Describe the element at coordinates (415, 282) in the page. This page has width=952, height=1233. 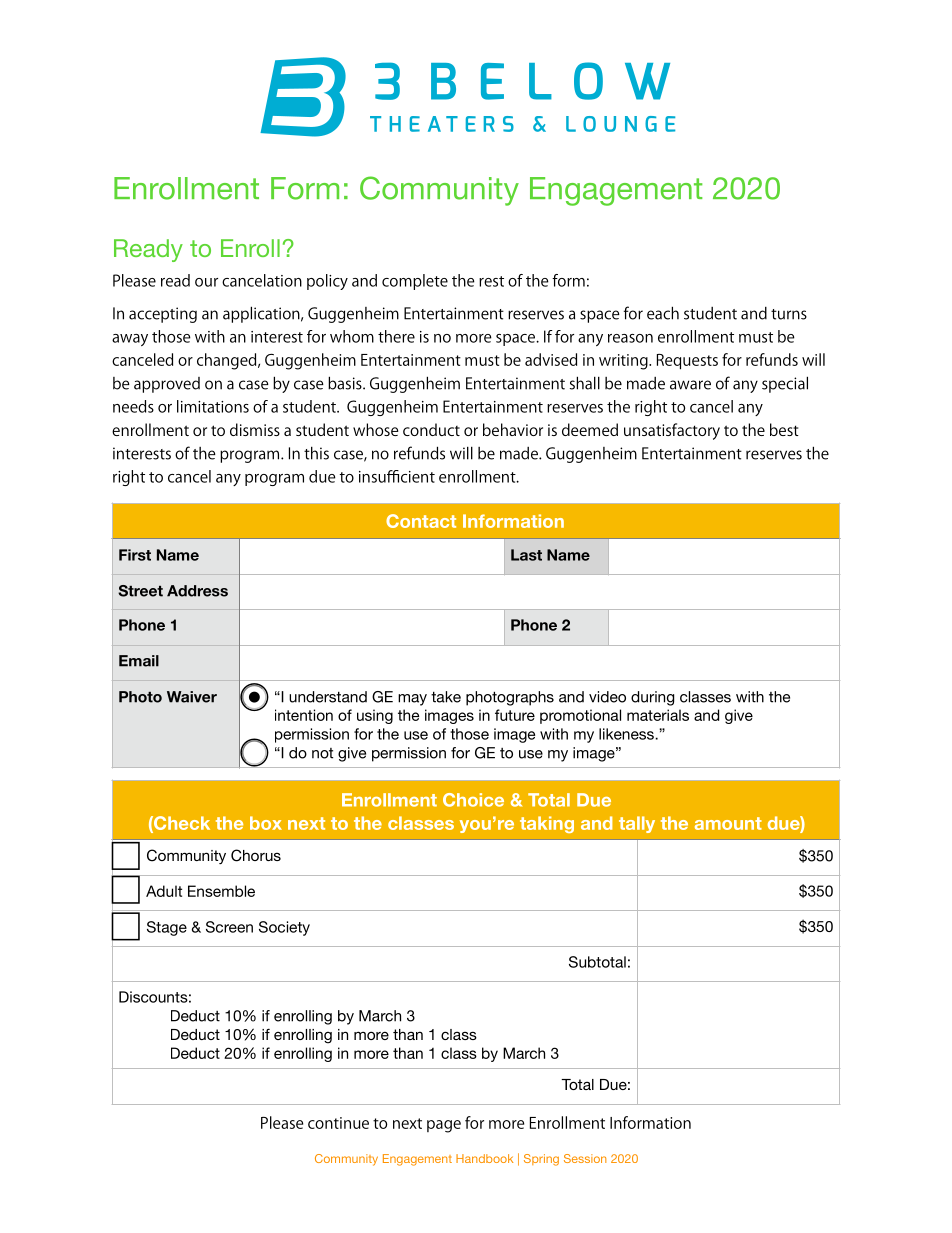
I see `complete` at that location.
